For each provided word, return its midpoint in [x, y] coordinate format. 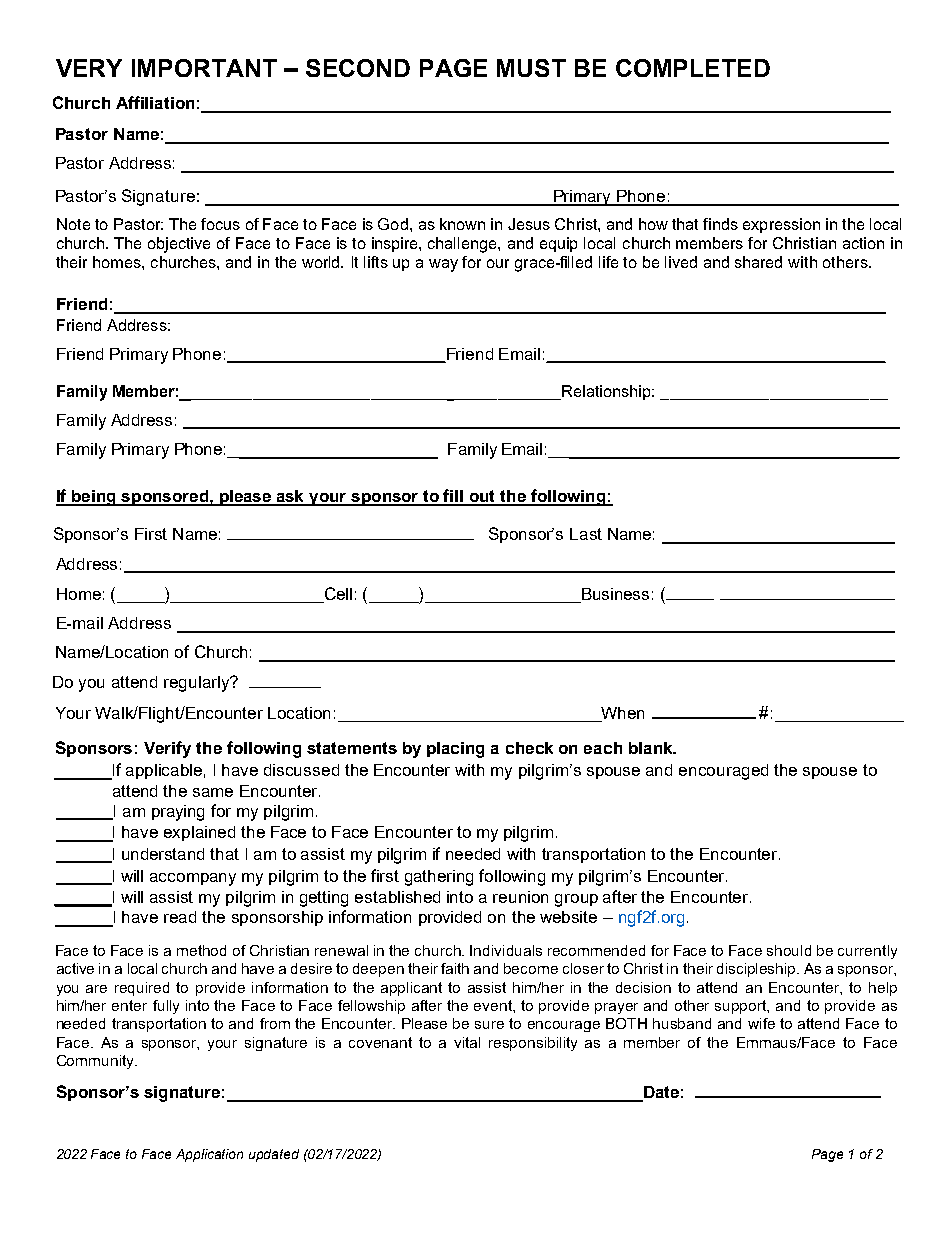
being [94, 498]
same [213, 792]
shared [758, 262]
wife [761, 1023]
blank [652, 748]
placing [455, 750]
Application [209, 1155]
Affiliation [155, 102]
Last [586, 534]
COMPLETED [693, 68]
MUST [531, 68]
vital [467, 1042]
